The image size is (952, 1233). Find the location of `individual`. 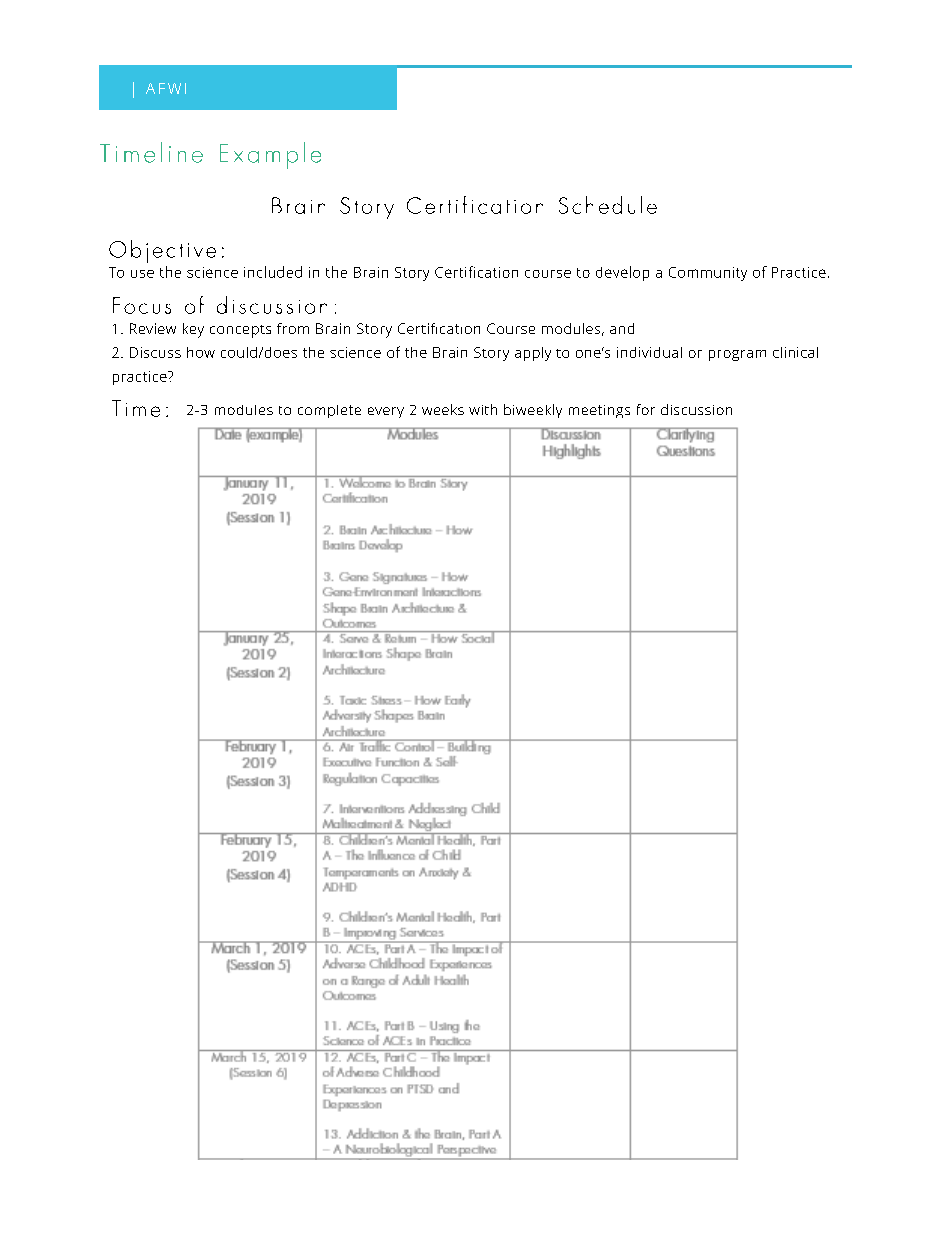

individual is located at coordinates (649, 352).
